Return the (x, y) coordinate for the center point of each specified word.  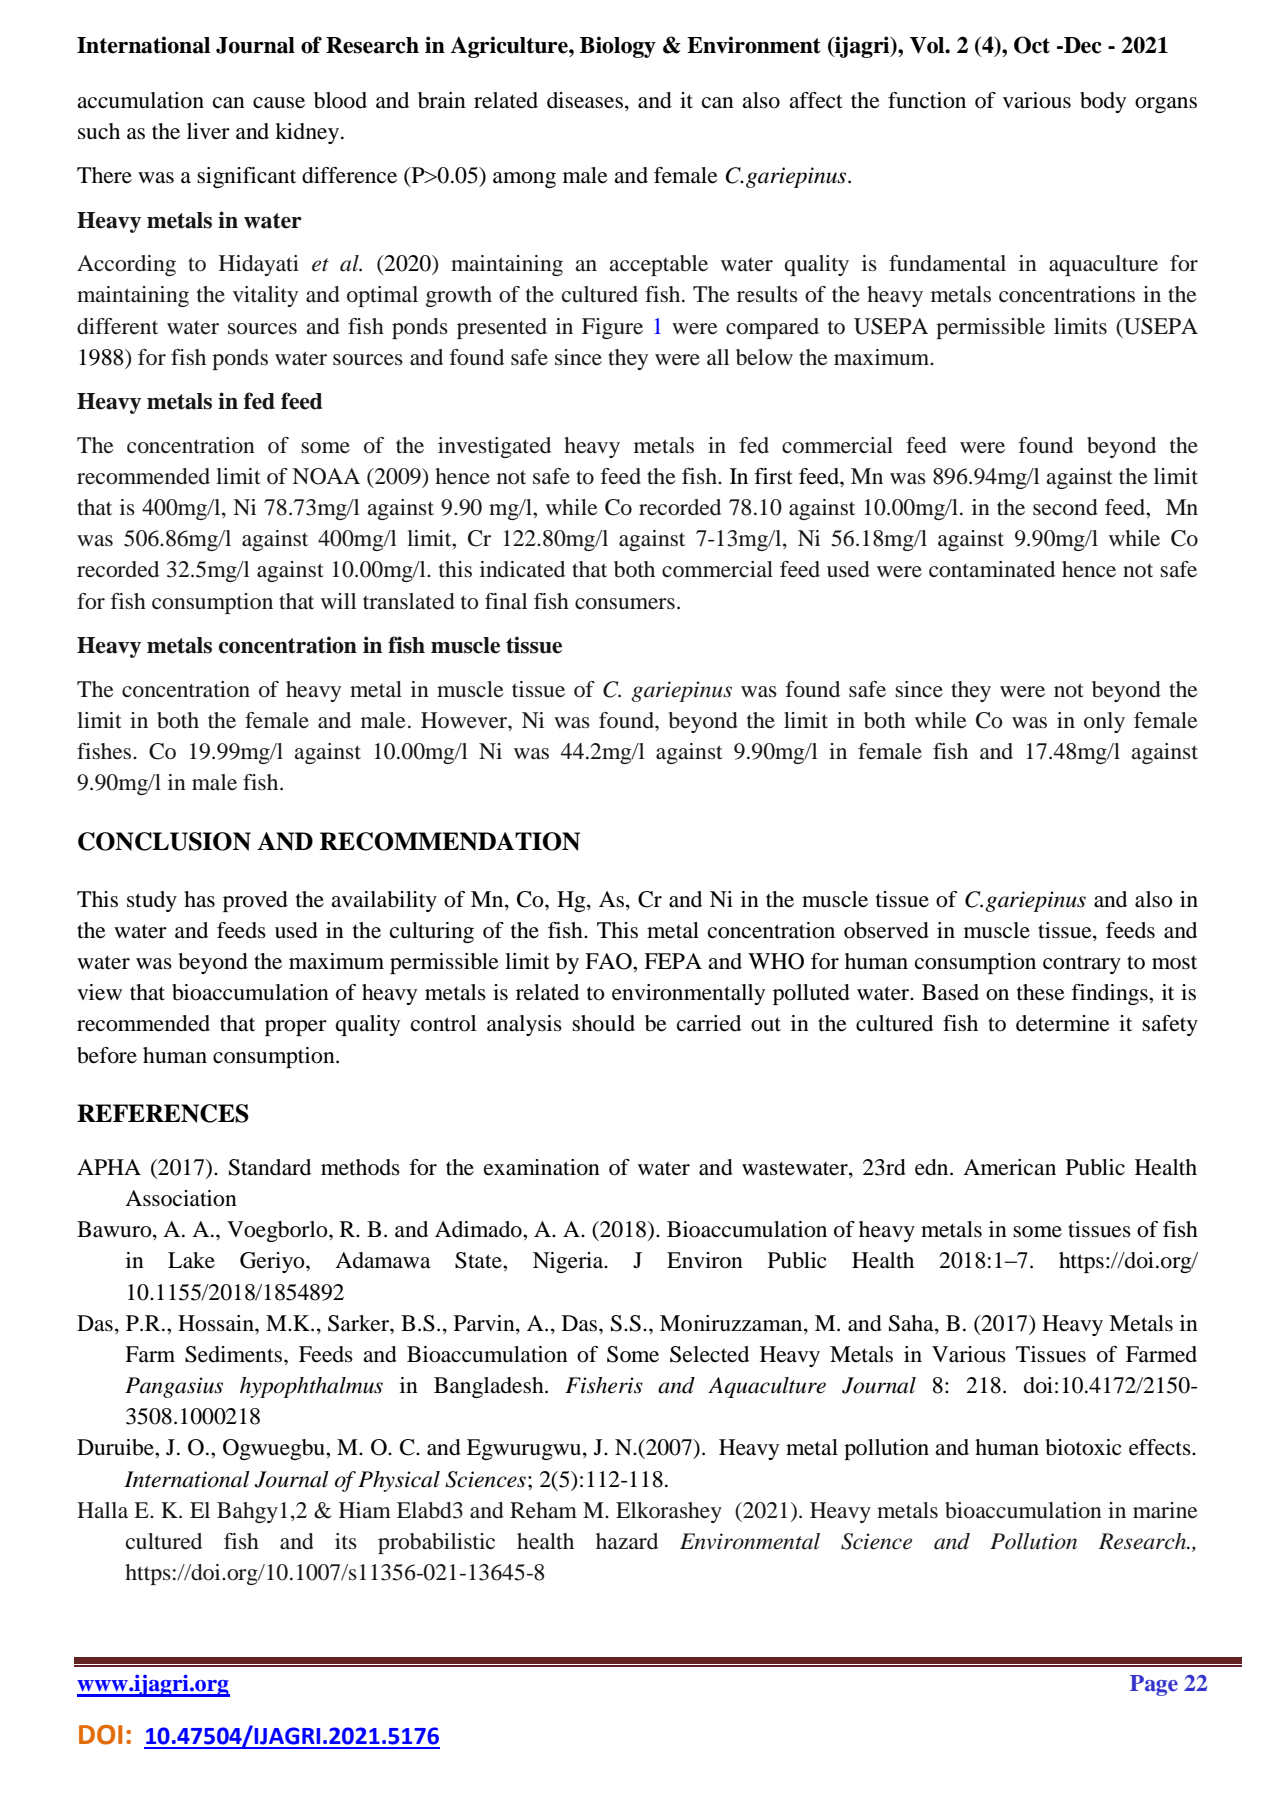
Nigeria (569, 1262)
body (1103, 102)
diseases (585, 100)
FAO (609, 961)
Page (1154, 1685)
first (774, 476)
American (1009, 1167)
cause (279, 103)
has (199, 899)
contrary (1082, 965)
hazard (627, 1541)
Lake (191, 1260)
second (1065, 507)
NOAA (326, 476)
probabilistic (436, 1543)
